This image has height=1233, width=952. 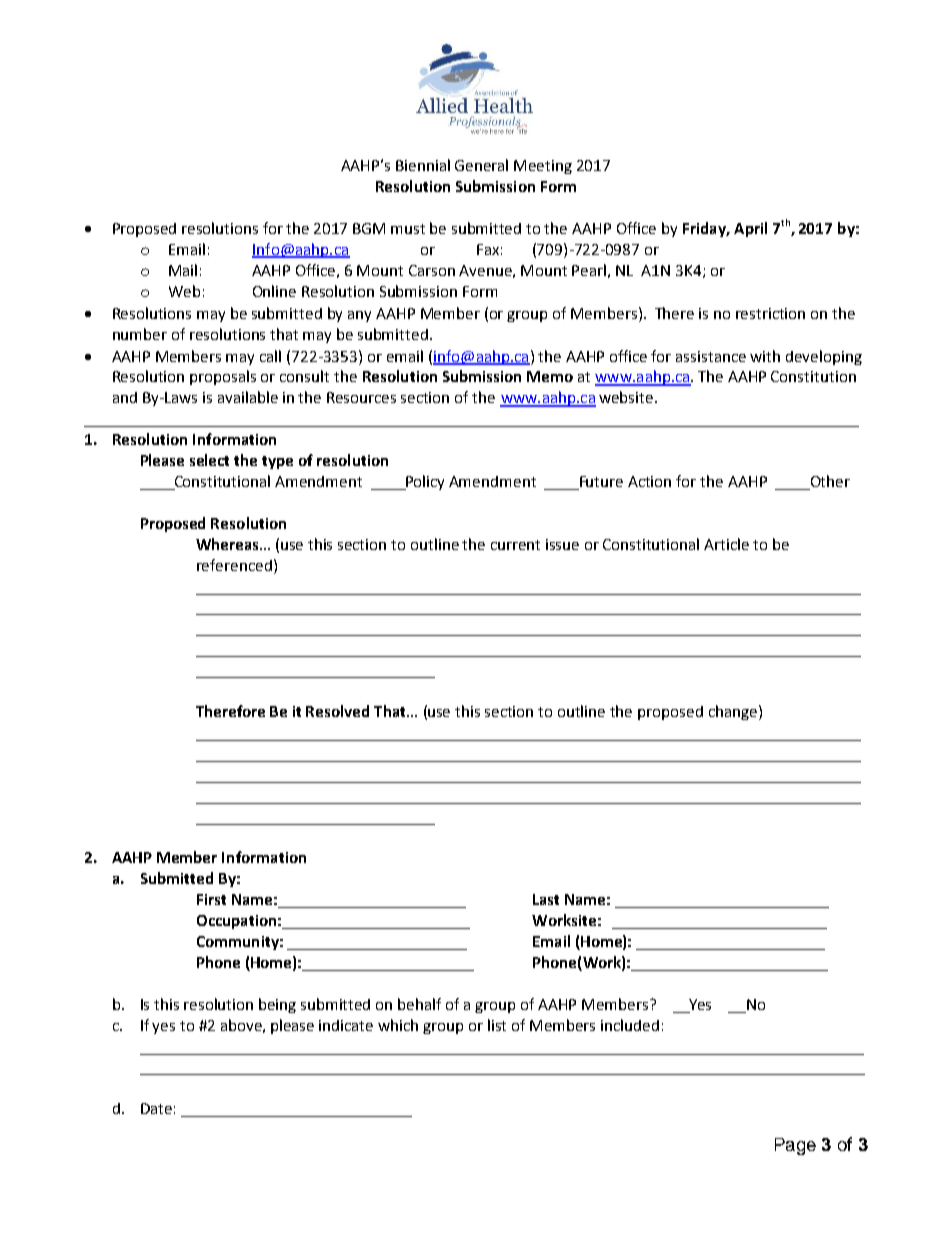 What do you see at coordinates (795, 1146) in the image?
I see `Page` at bounding box center [795, 1146].
